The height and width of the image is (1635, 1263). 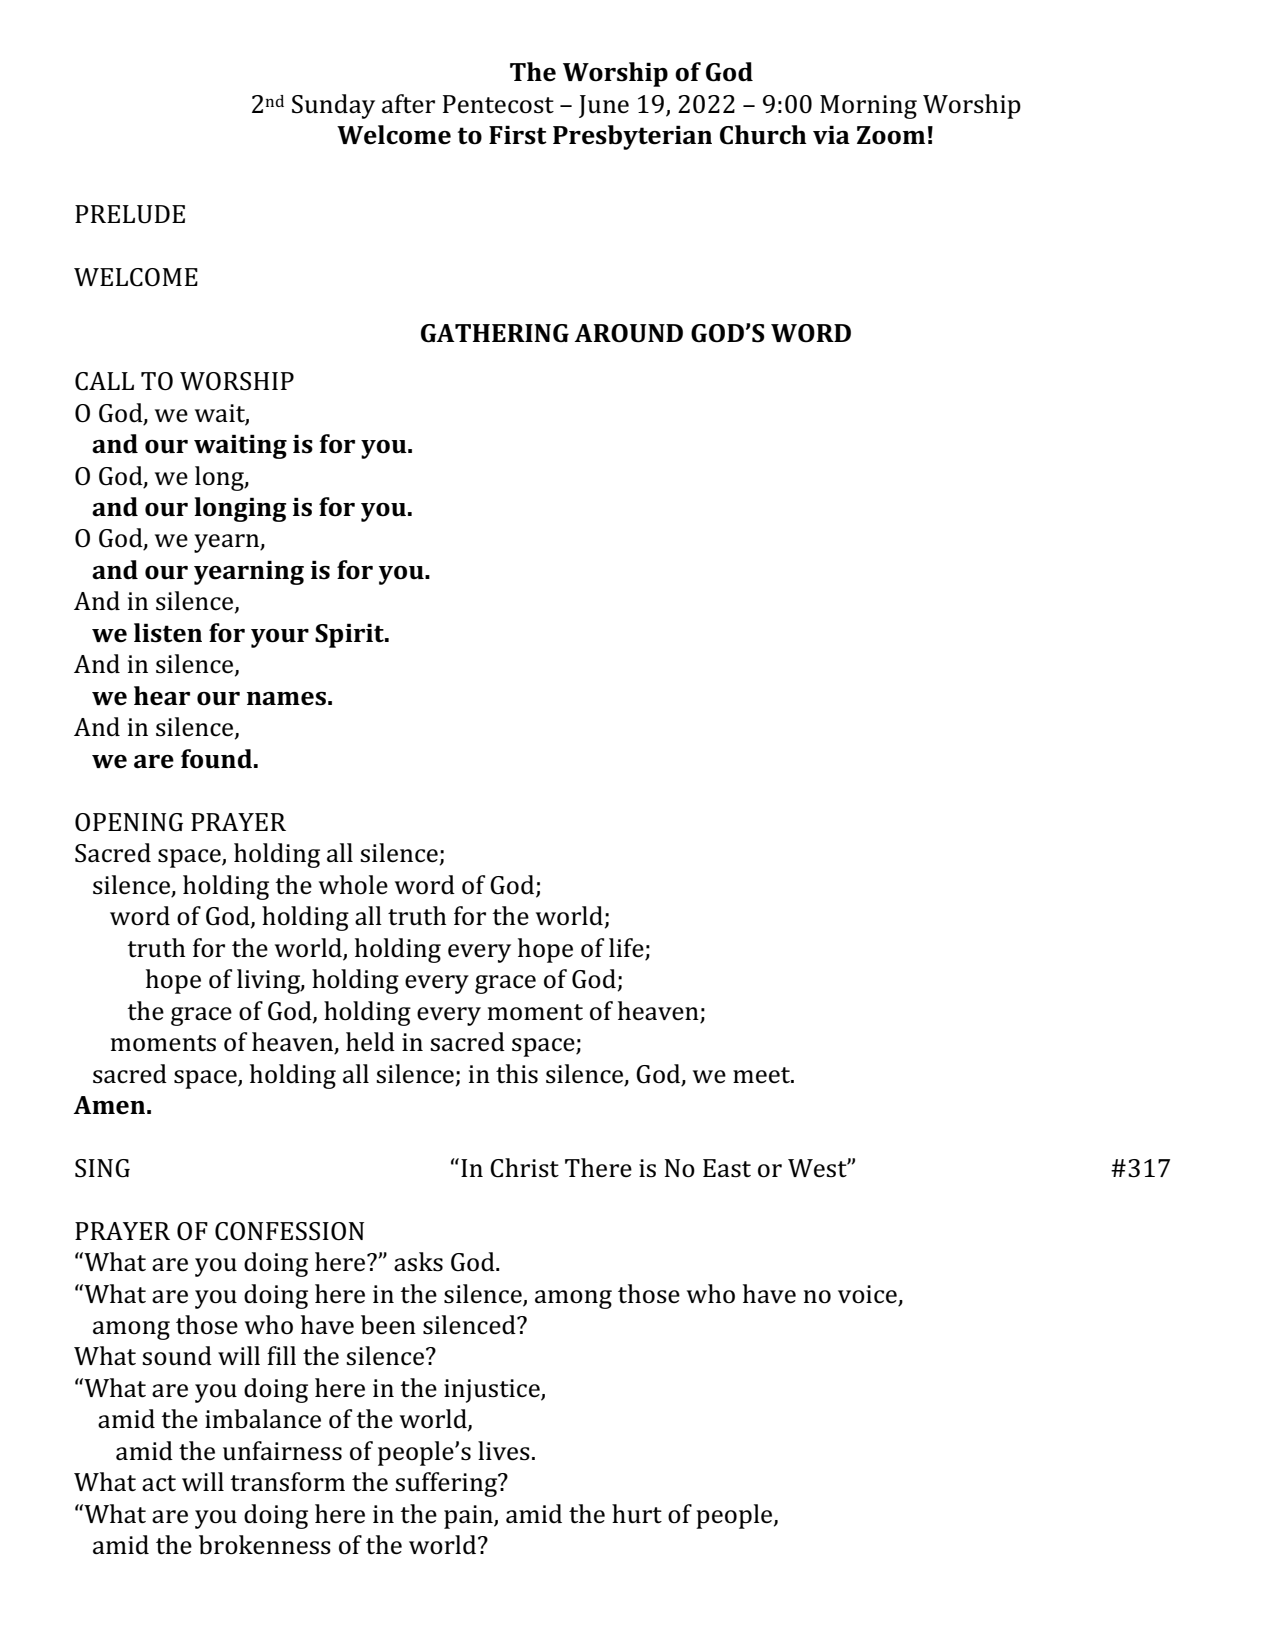 What do you see at coordinates (159, 1483) in the image?
I see `act` at bounding box center [159, 1483].
